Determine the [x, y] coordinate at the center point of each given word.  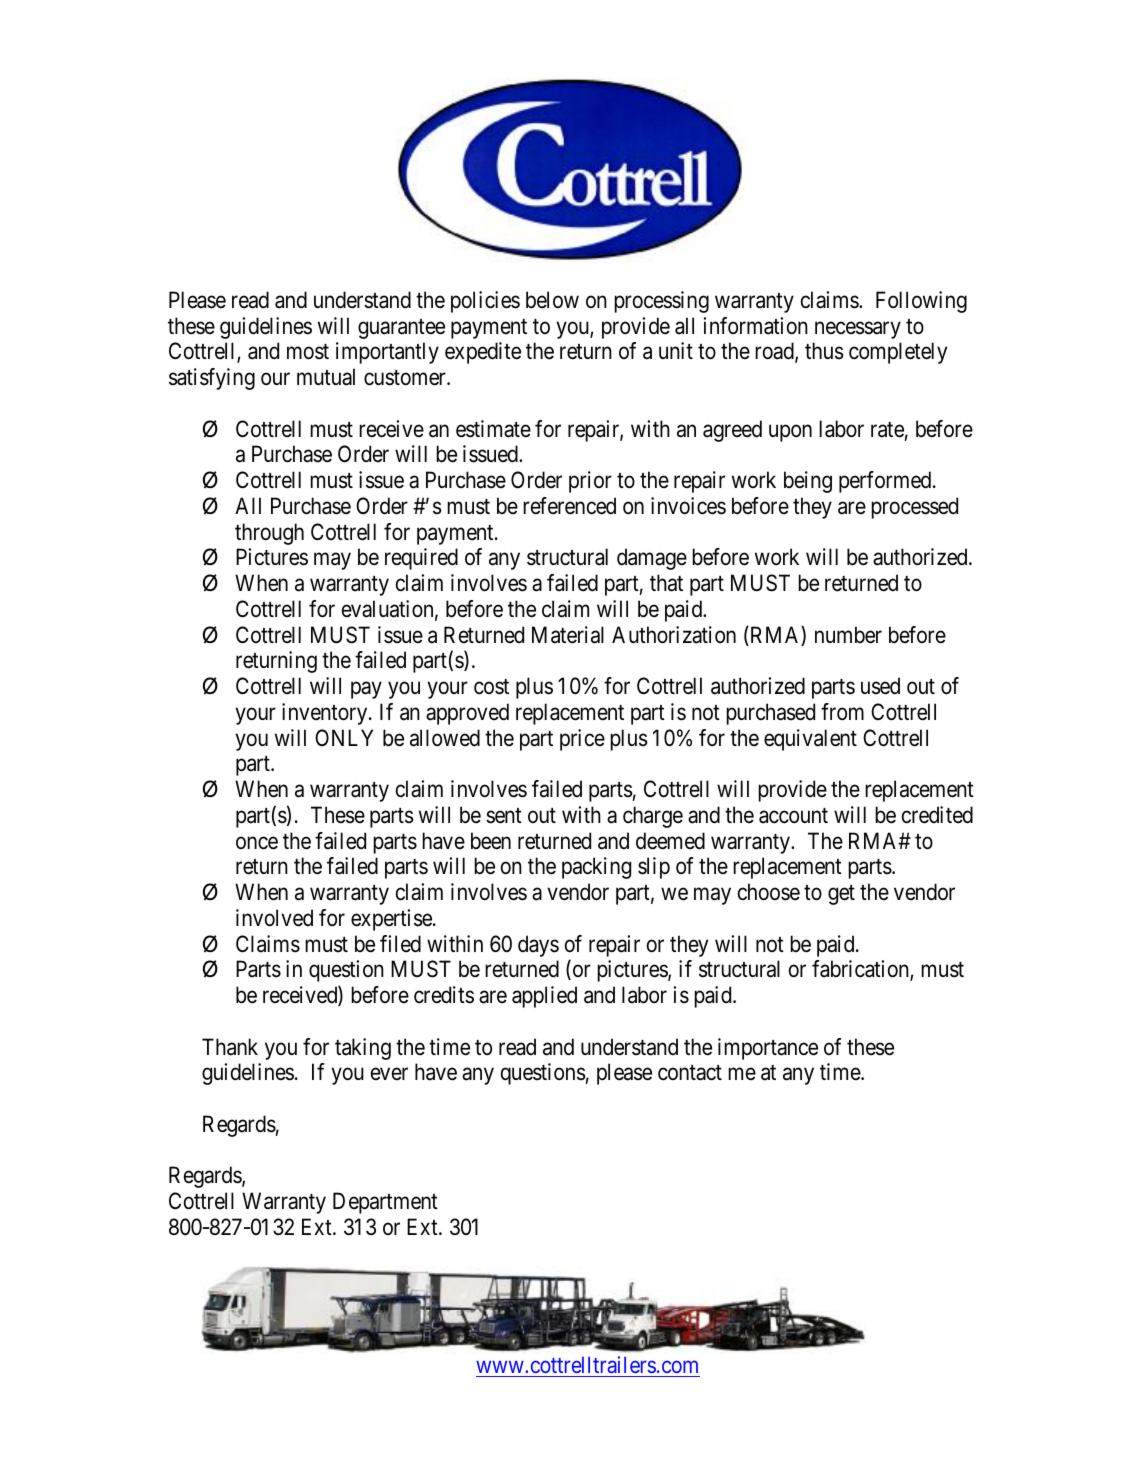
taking [363, 1049]
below [552, 300]
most [308, 352]
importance [768, 1049]
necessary [858, 330]
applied [544, 997]
